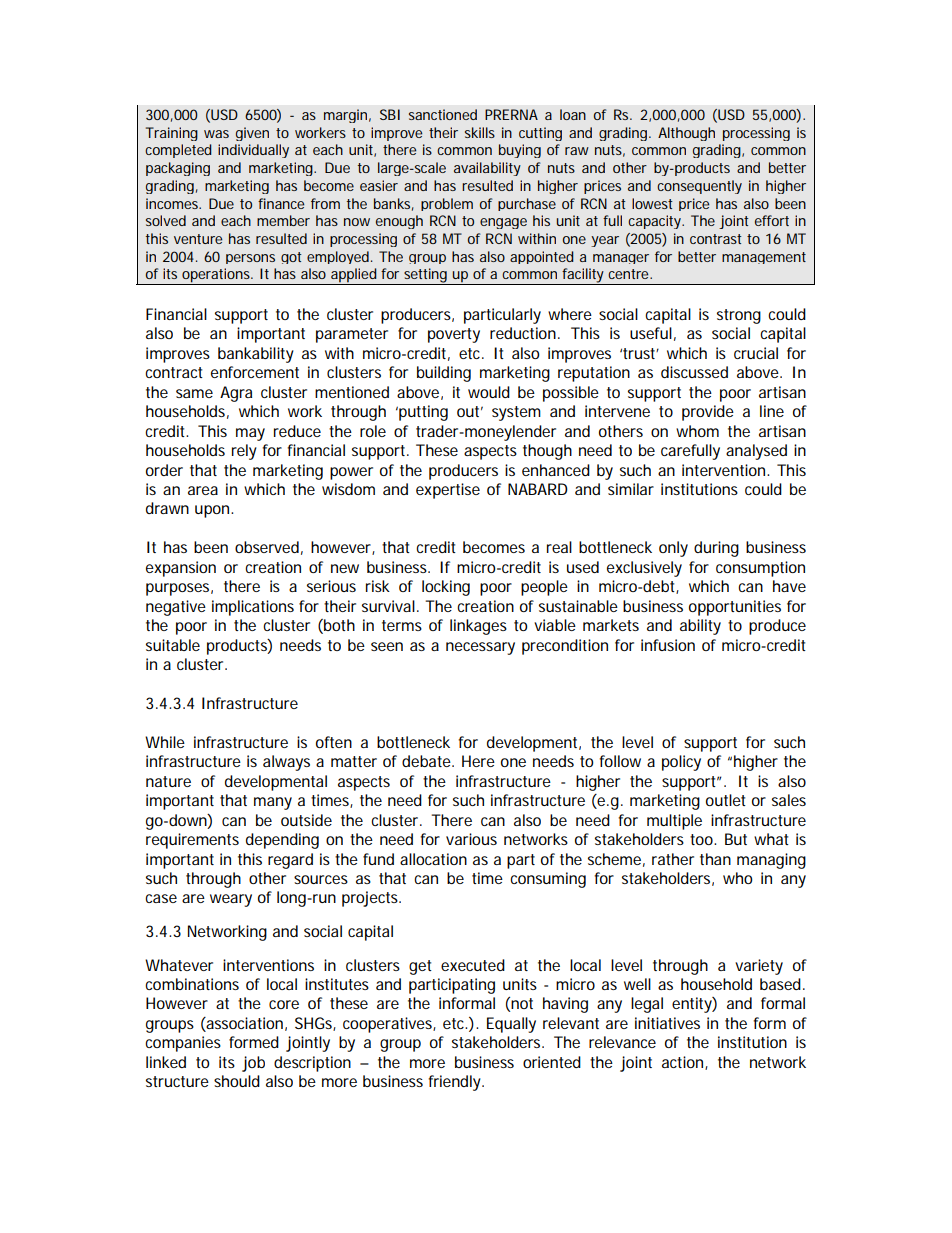 This screenshot has height=1233, width=952. What do you see at coordinates (703, 839) in the screenshot?
I see `too` at bounding box center [703, 839].
